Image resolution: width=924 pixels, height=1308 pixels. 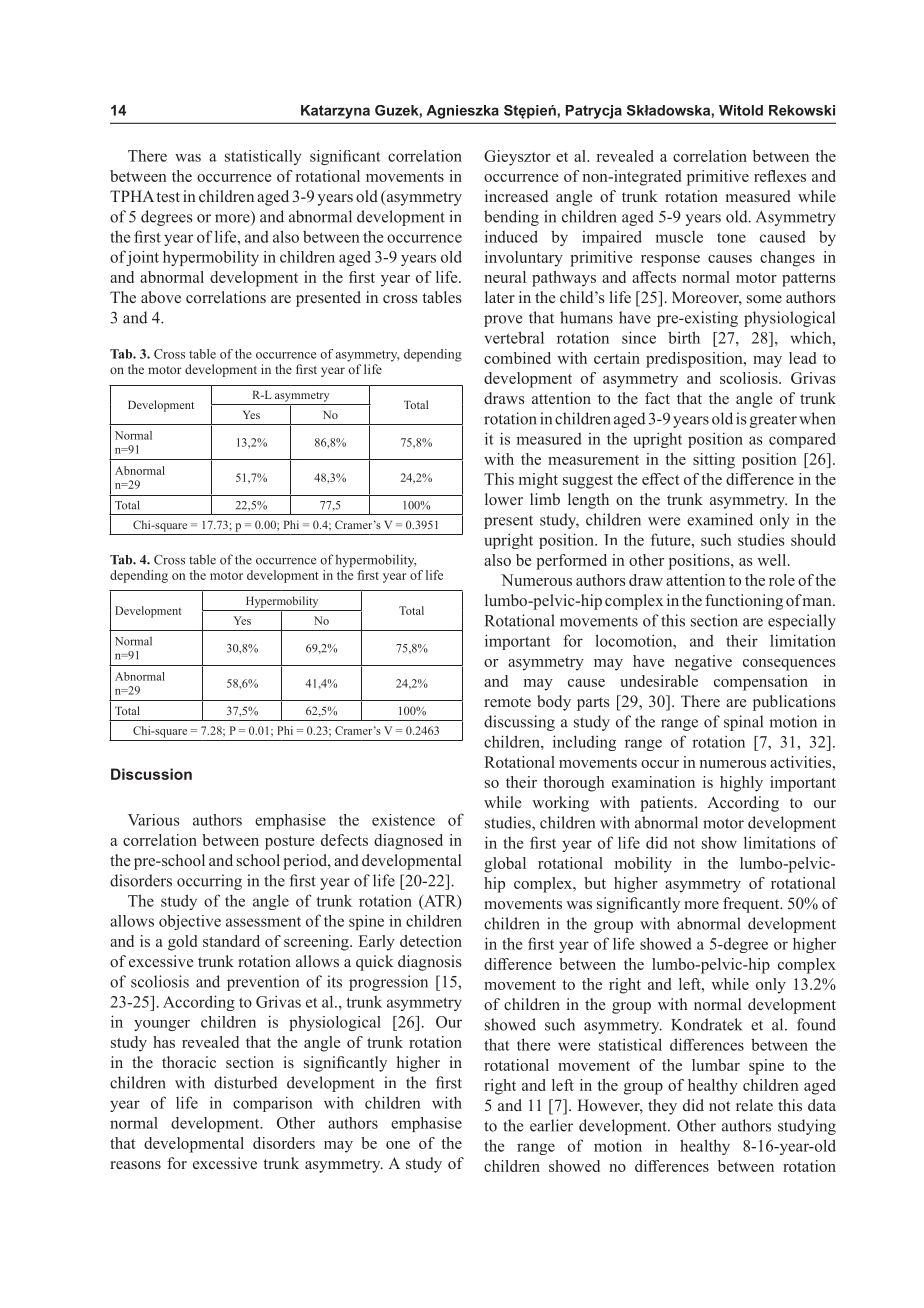 What do you see at coordinates (551, 1125) in the screenshot?
I see `earlier` at bounding box center [551, 1125].
